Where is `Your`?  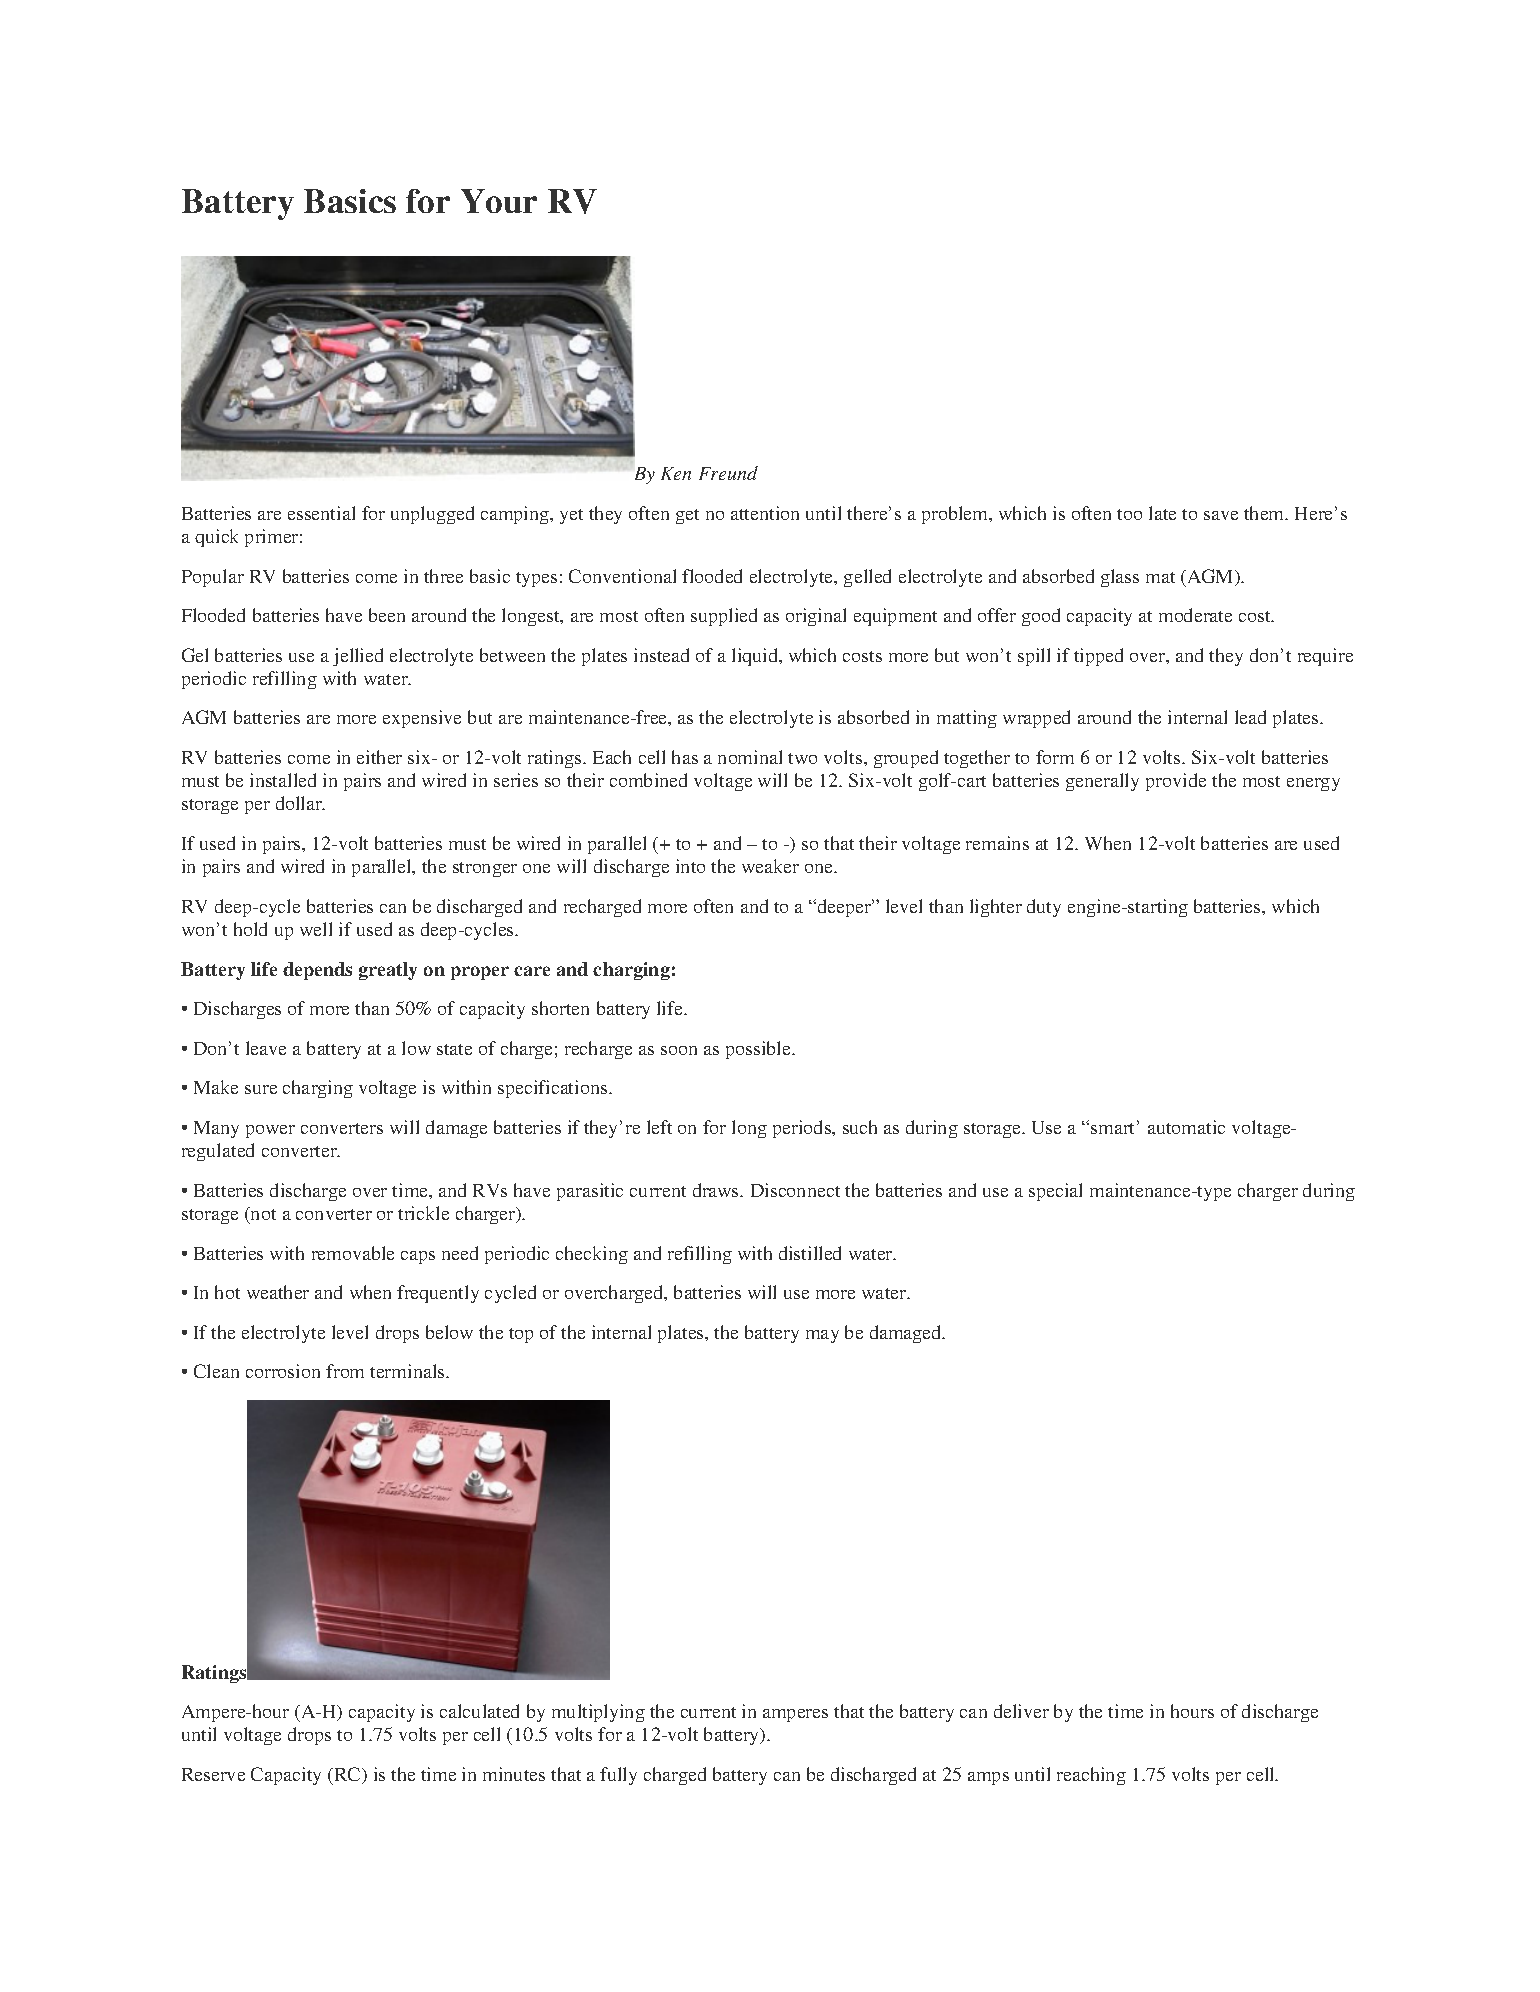
Your is located at coordinates (499, 201).
